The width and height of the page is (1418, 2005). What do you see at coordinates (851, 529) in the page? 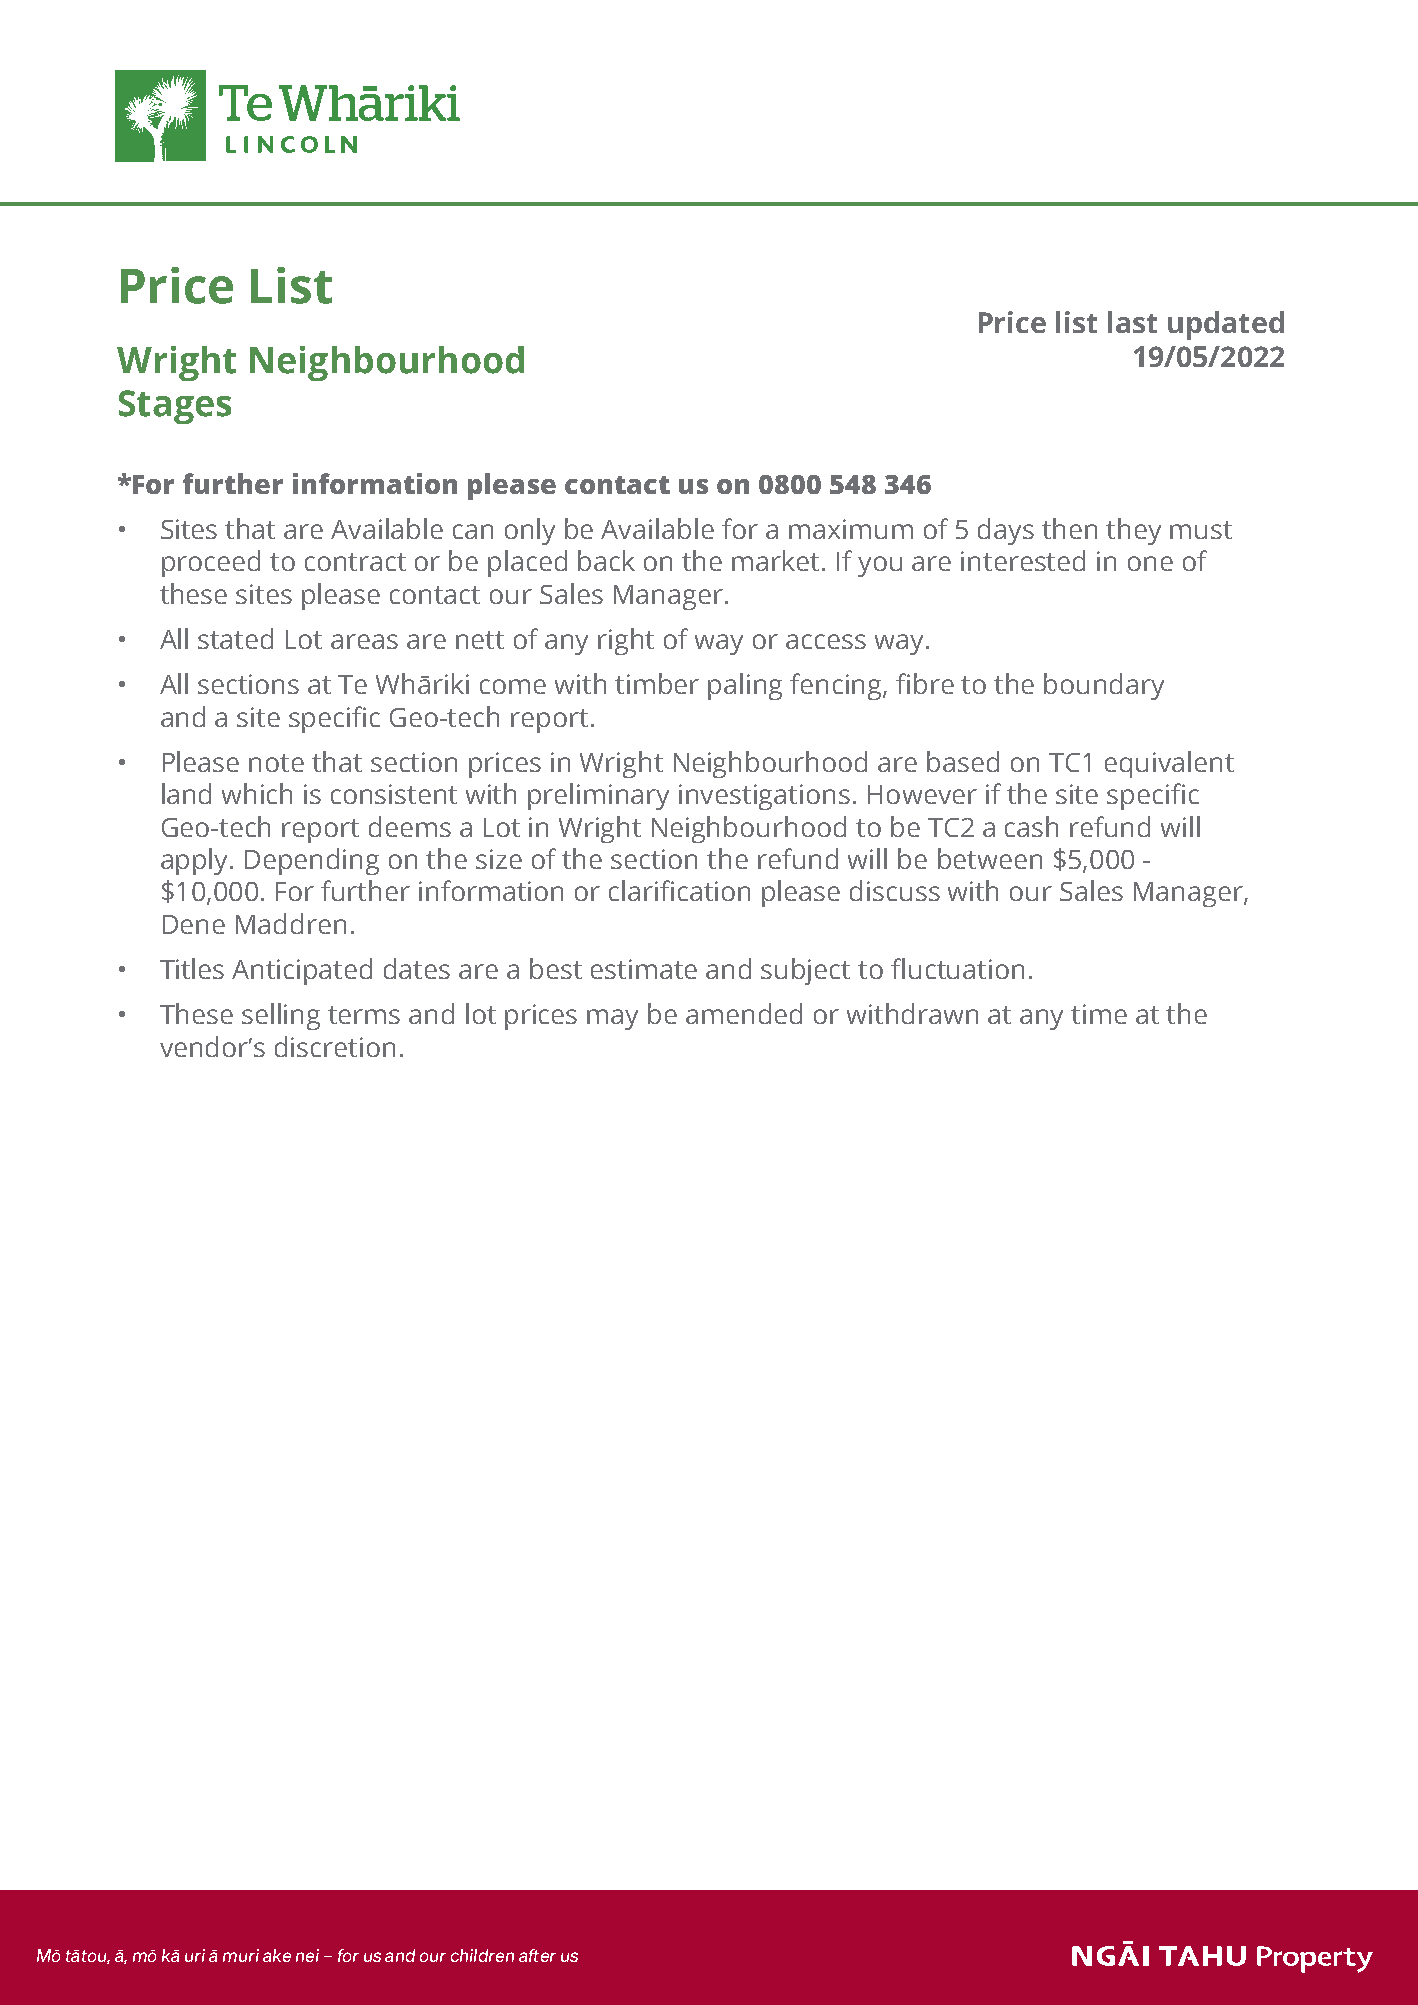
I see `maximum` at bounding box center [851, 529].
